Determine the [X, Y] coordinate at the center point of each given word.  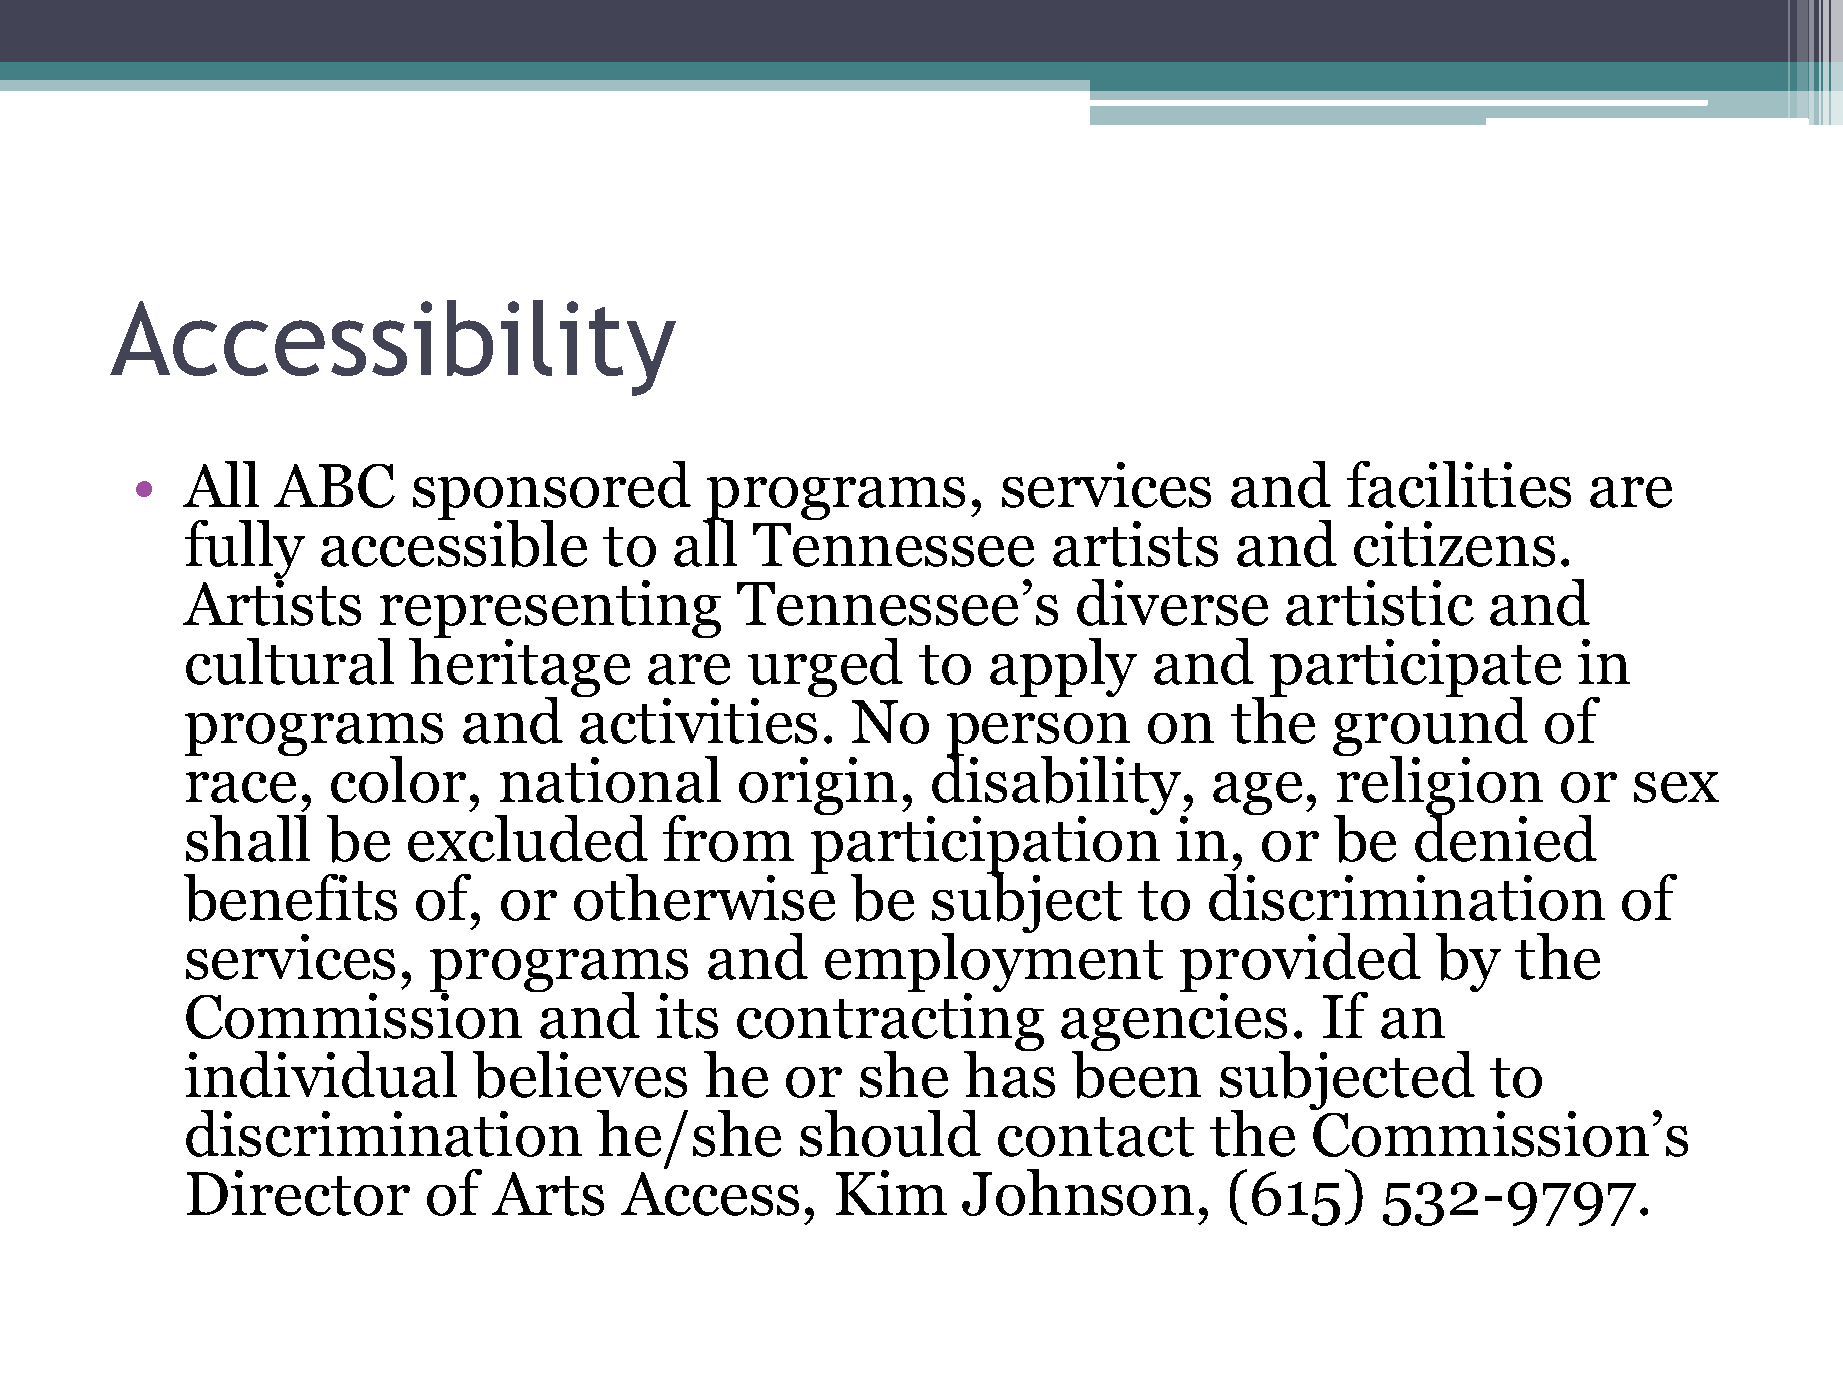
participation [985, 845]
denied [1506, 837]
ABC [334, 486]
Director [298, 1193]
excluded [528, 838]
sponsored [552, 492]
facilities [1459, 484]
